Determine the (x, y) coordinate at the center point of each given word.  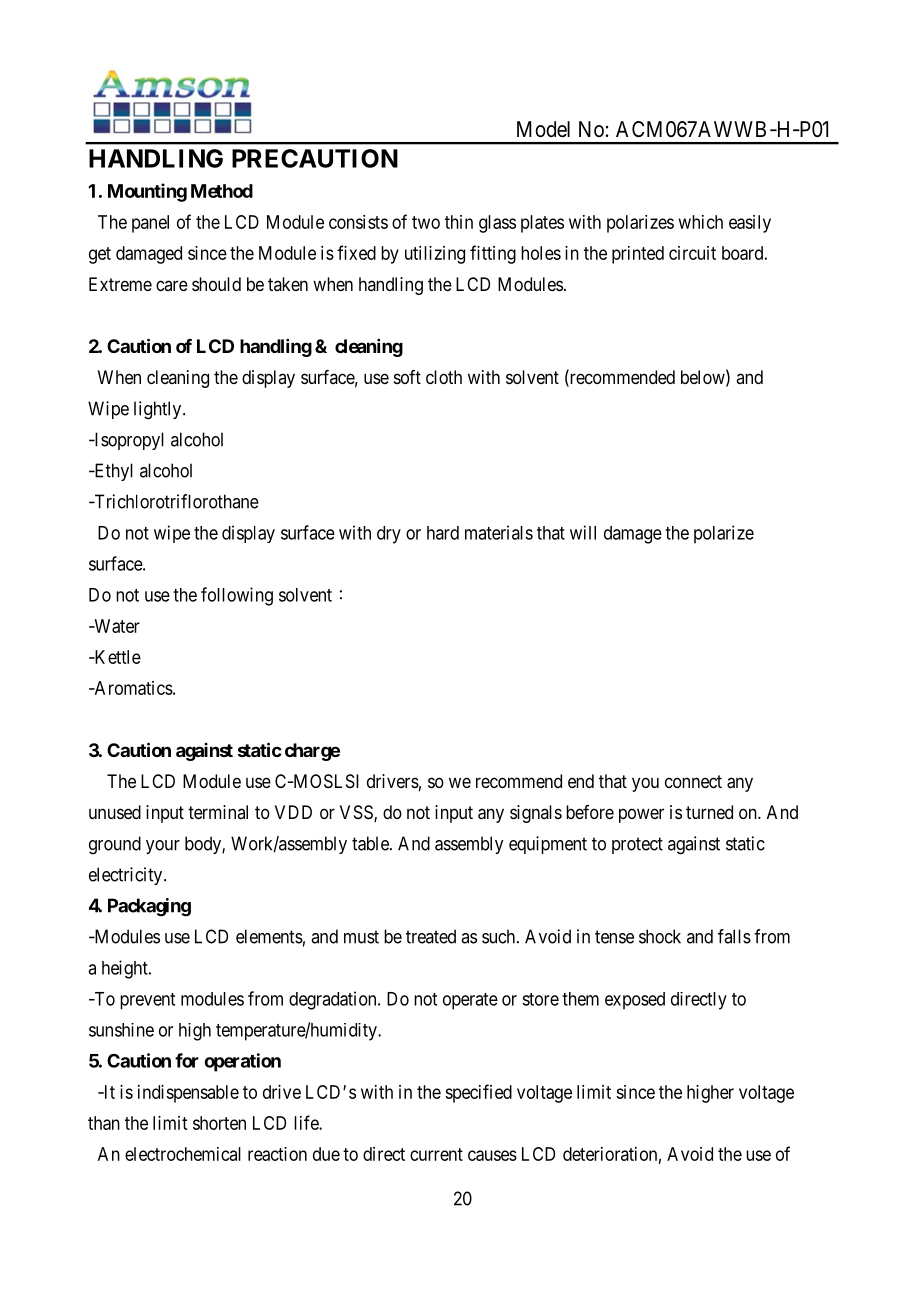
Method (222, 191)
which (701, 222)
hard (443, 533)
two (426, 222)
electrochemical (183, 1154)
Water (116, 626)
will (583, 532)
